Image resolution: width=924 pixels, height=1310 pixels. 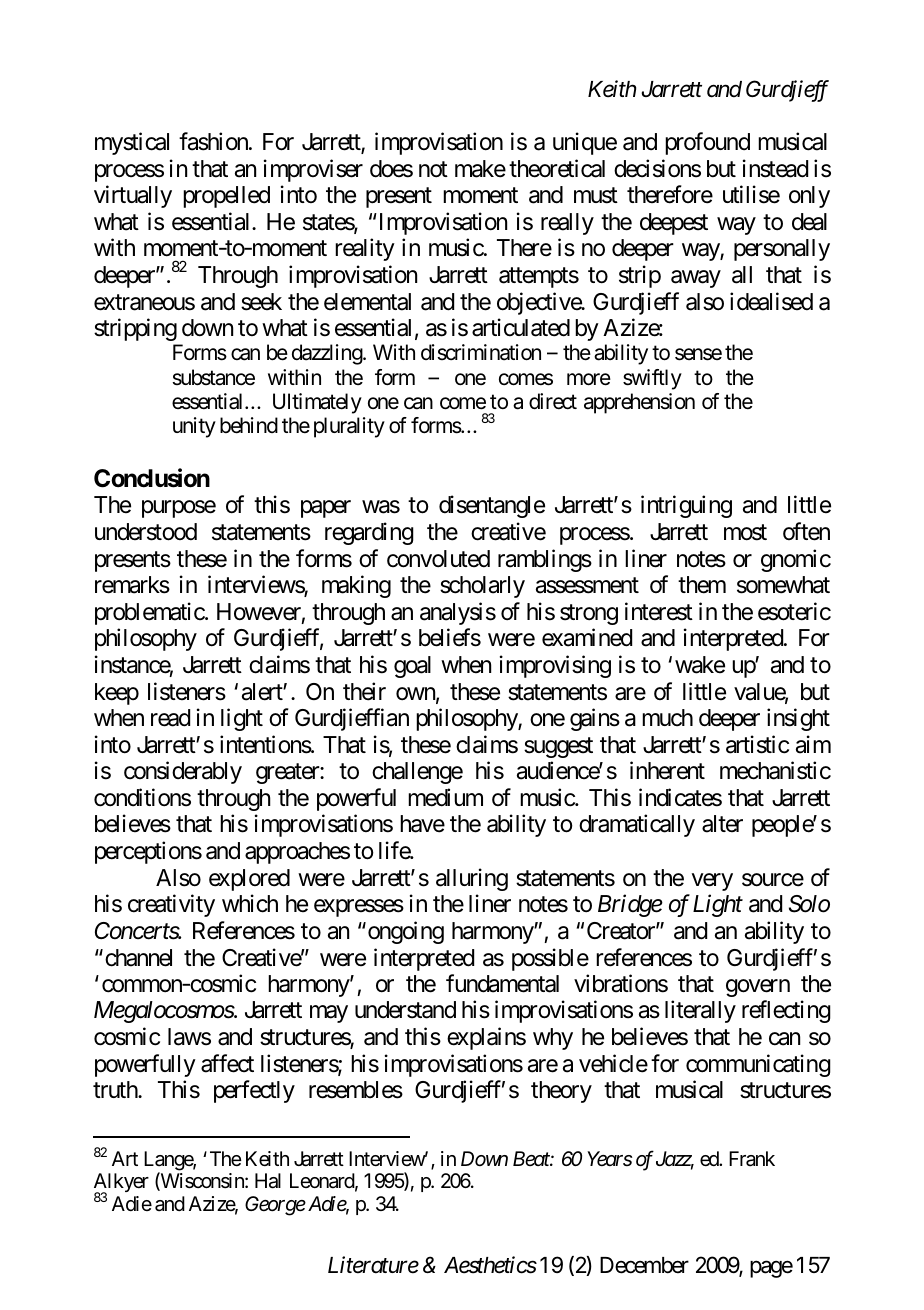 I want to click on goal, so click(x=412, y=667).
